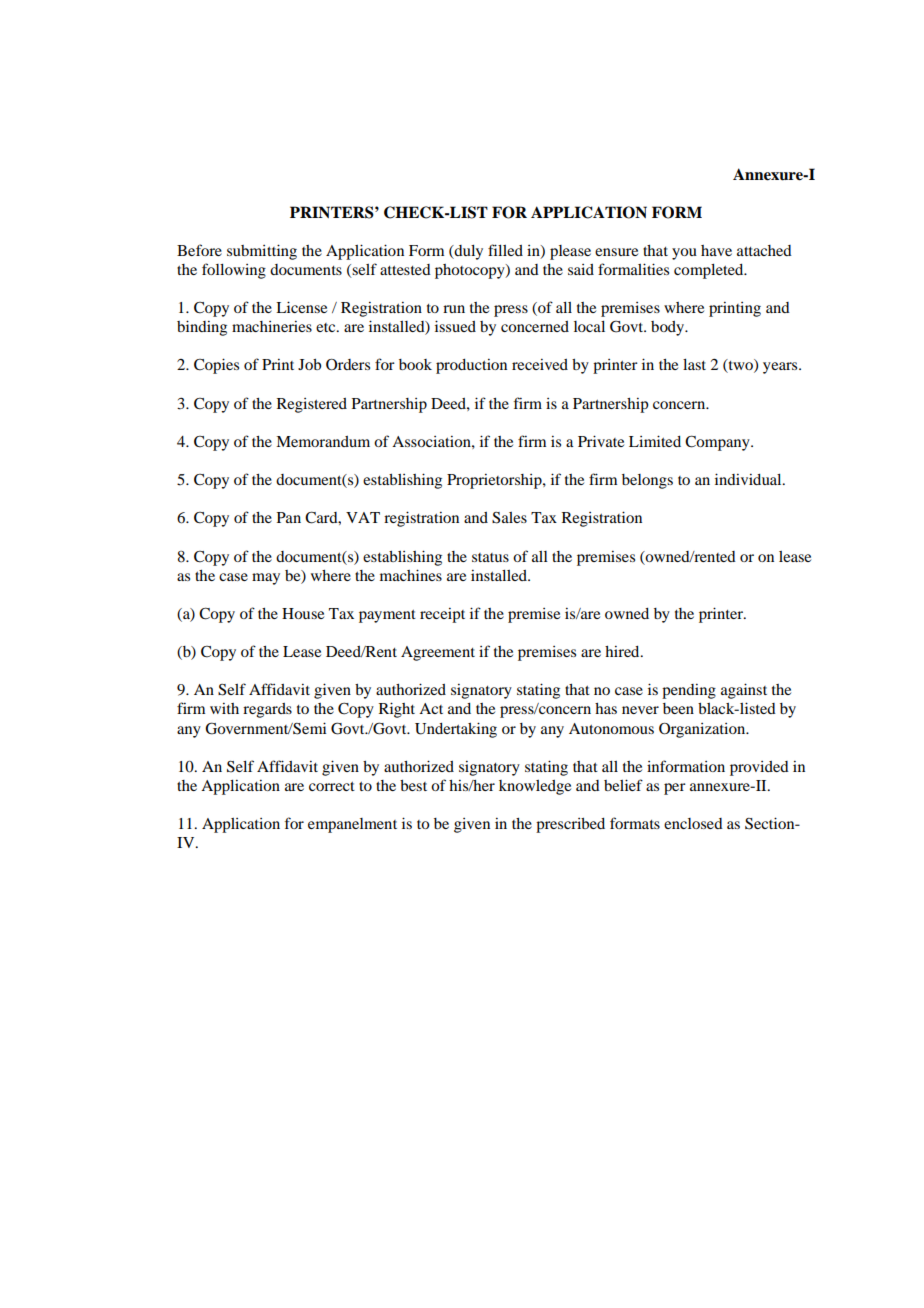 This image has height=1308, width=924. I want to click on submitting, so click(262, 252).
